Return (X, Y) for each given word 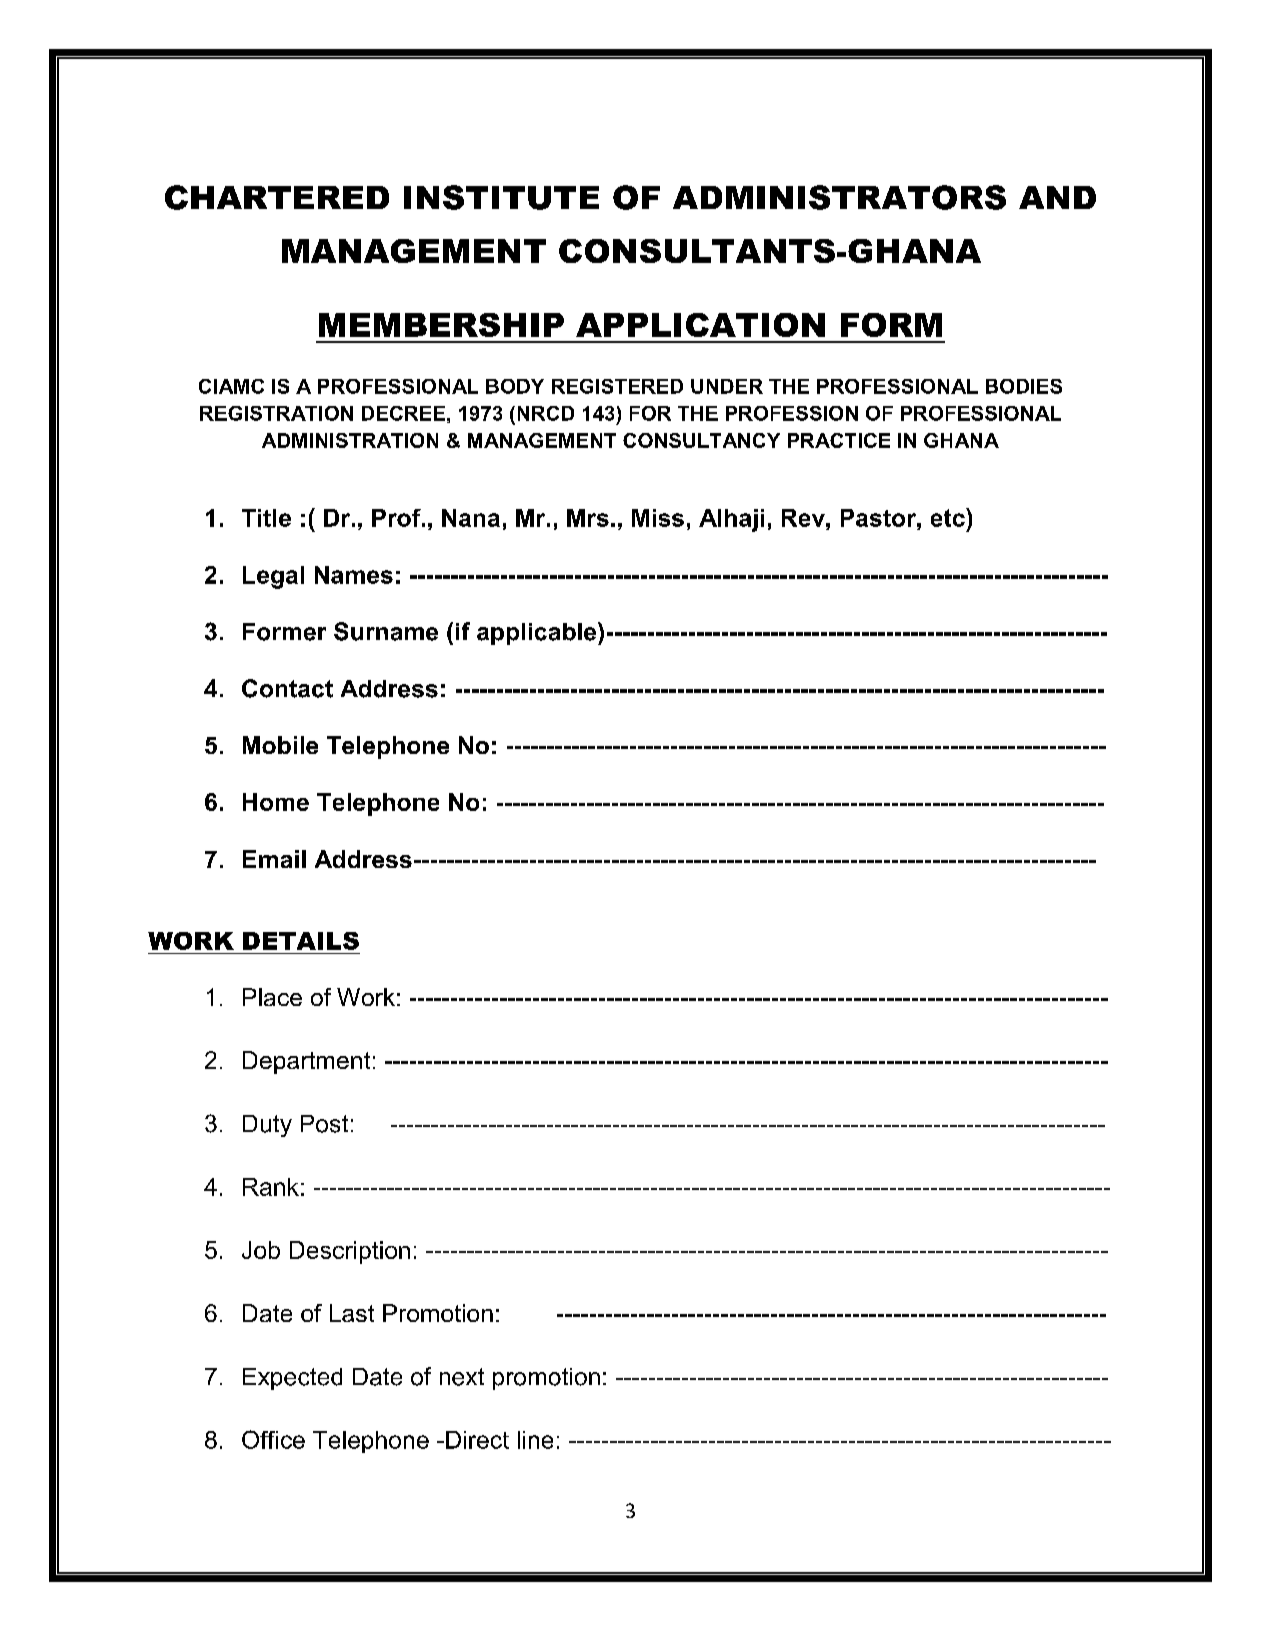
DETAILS (301, 941)
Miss (658, 518)
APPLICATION (700, 325)
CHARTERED (277, 197)
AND (1057, 197)
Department (306, 1062)
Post (324, 1124)
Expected (292, 1379)
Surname (386, 631)
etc (949, 517)
